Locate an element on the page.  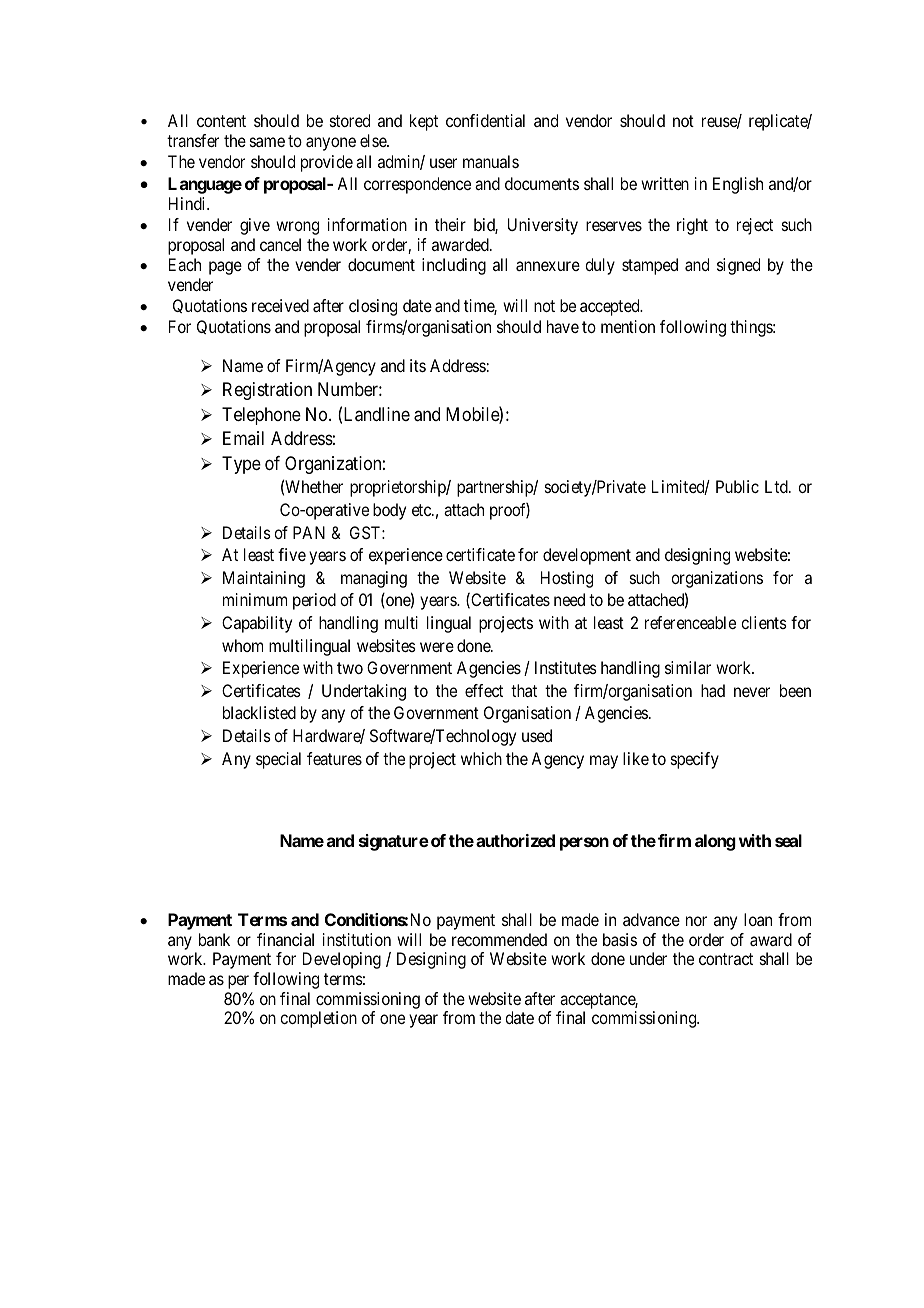
manuals is located at coordinates (491, 161).
